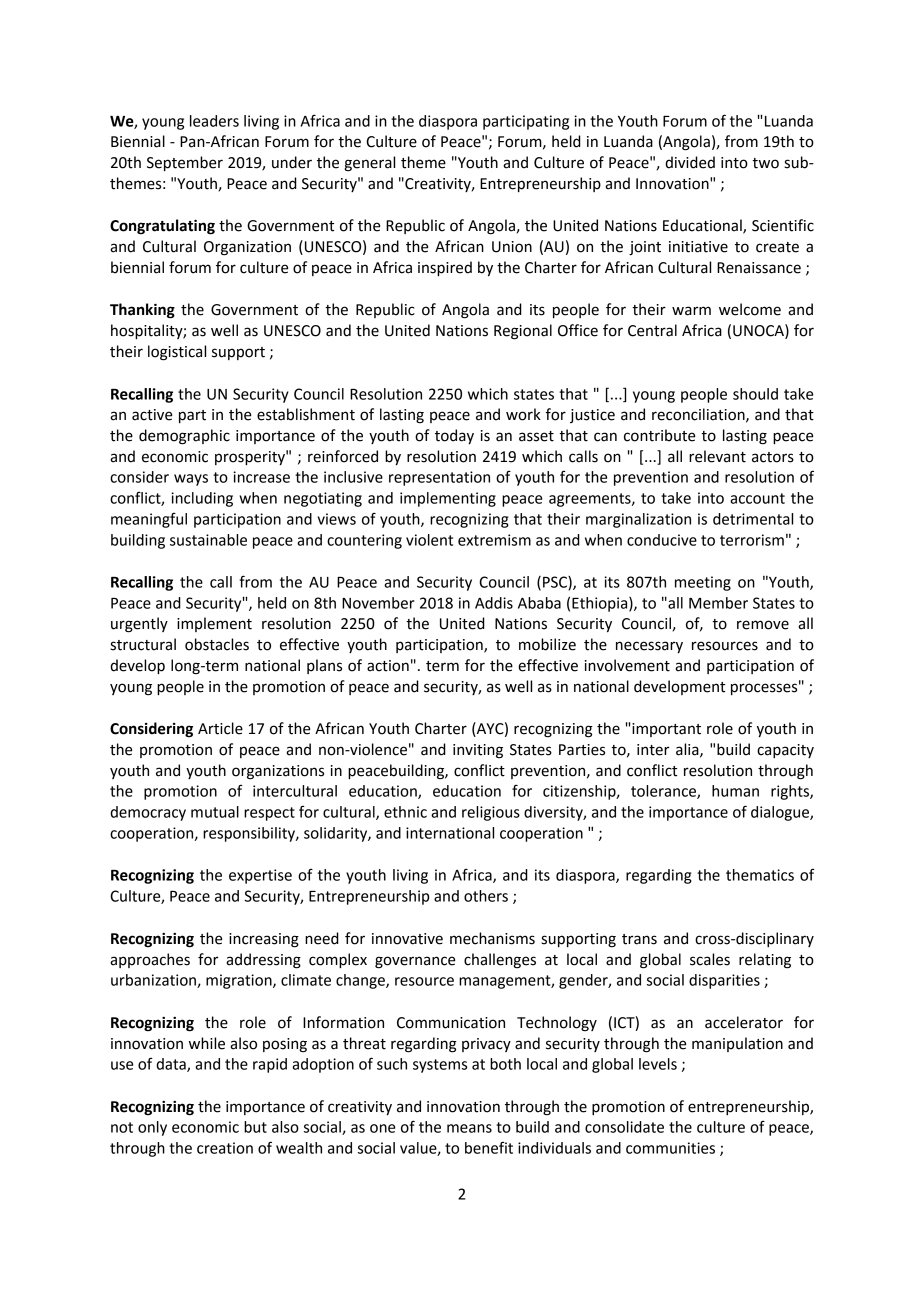  What do you see at coordinates (220, 728) in the image?
I see `Article` at bounding box center [220, 728].
